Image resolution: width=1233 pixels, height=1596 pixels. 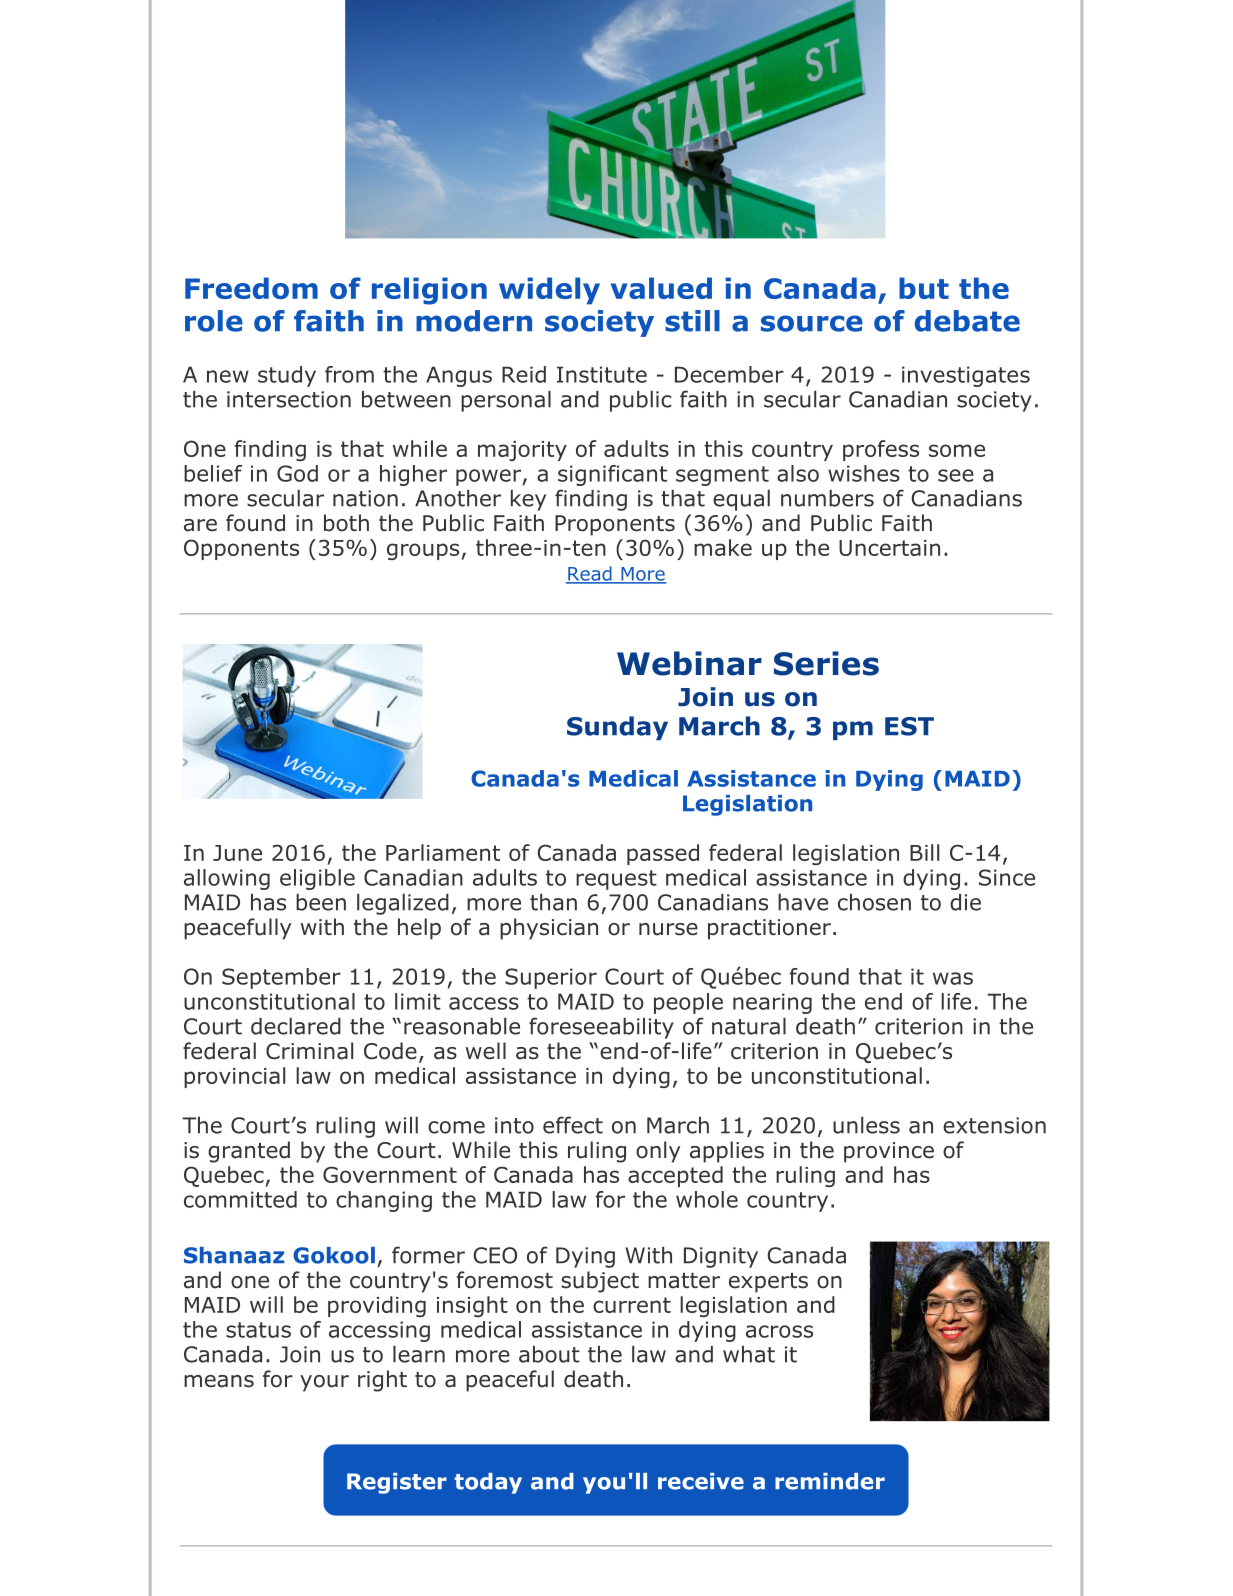 What do you see at coordinates (324, 1383) in the document?
I see `your` at bounding box center [324, 1383].
